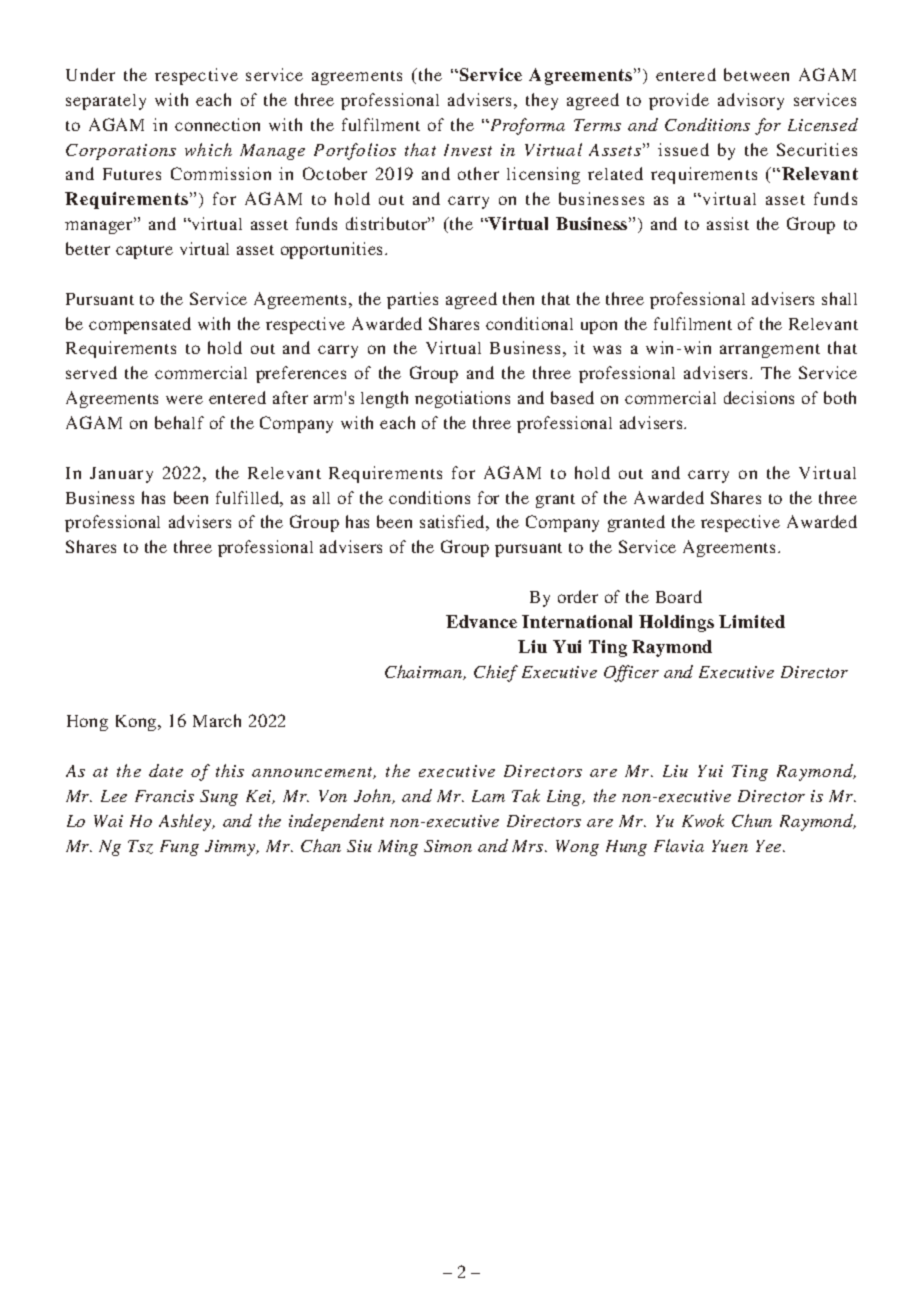 This screenshot has height=1308, width=924. What do you see at coordinates (496, 673) in the screenshot?
I see `Chief` at bounding box center [496, 673].
